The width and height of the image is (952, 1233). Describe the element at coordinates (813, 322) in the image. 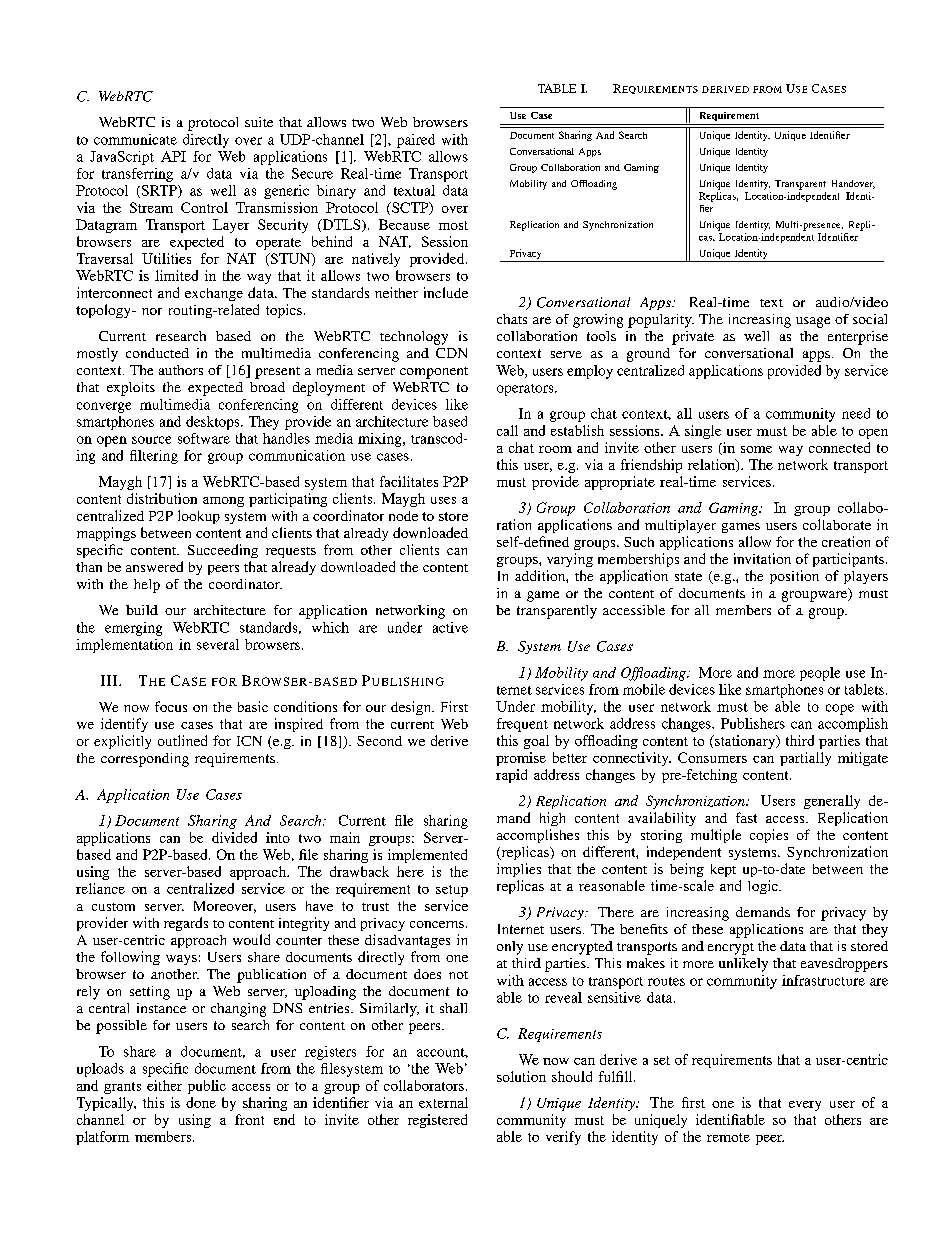

I see `usage` at that location.
